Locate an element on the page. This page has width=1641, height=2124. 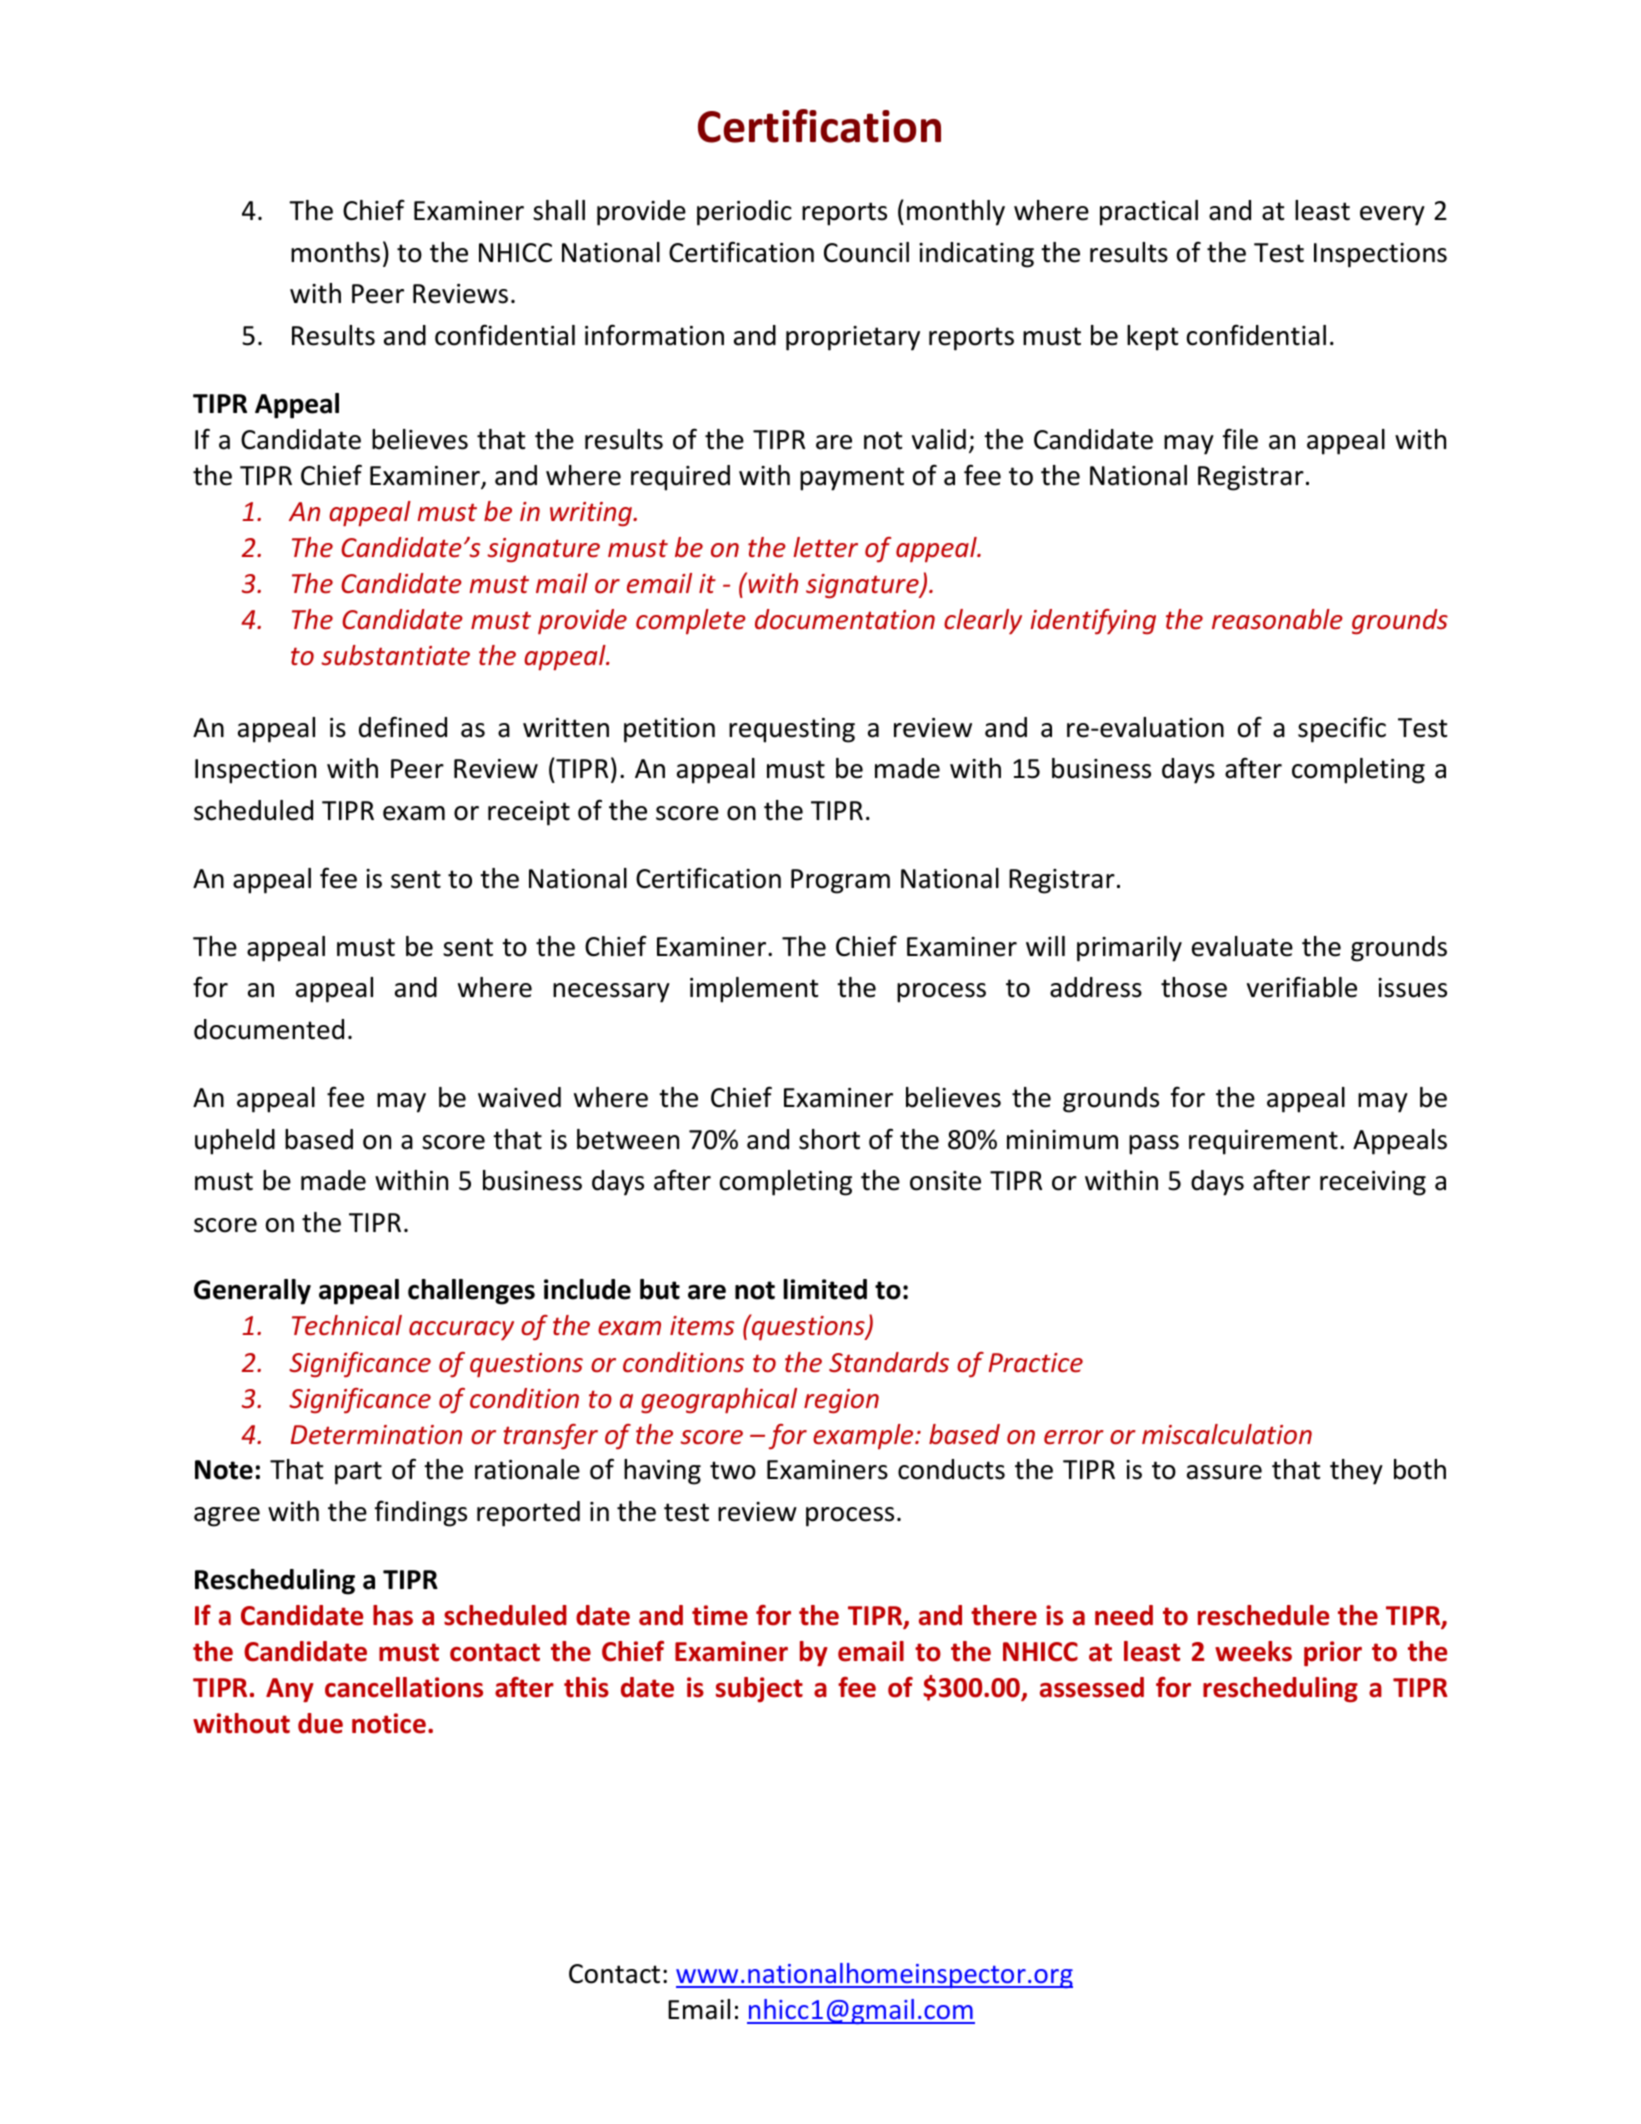
substantiate is located at coordinates (395, 655).
